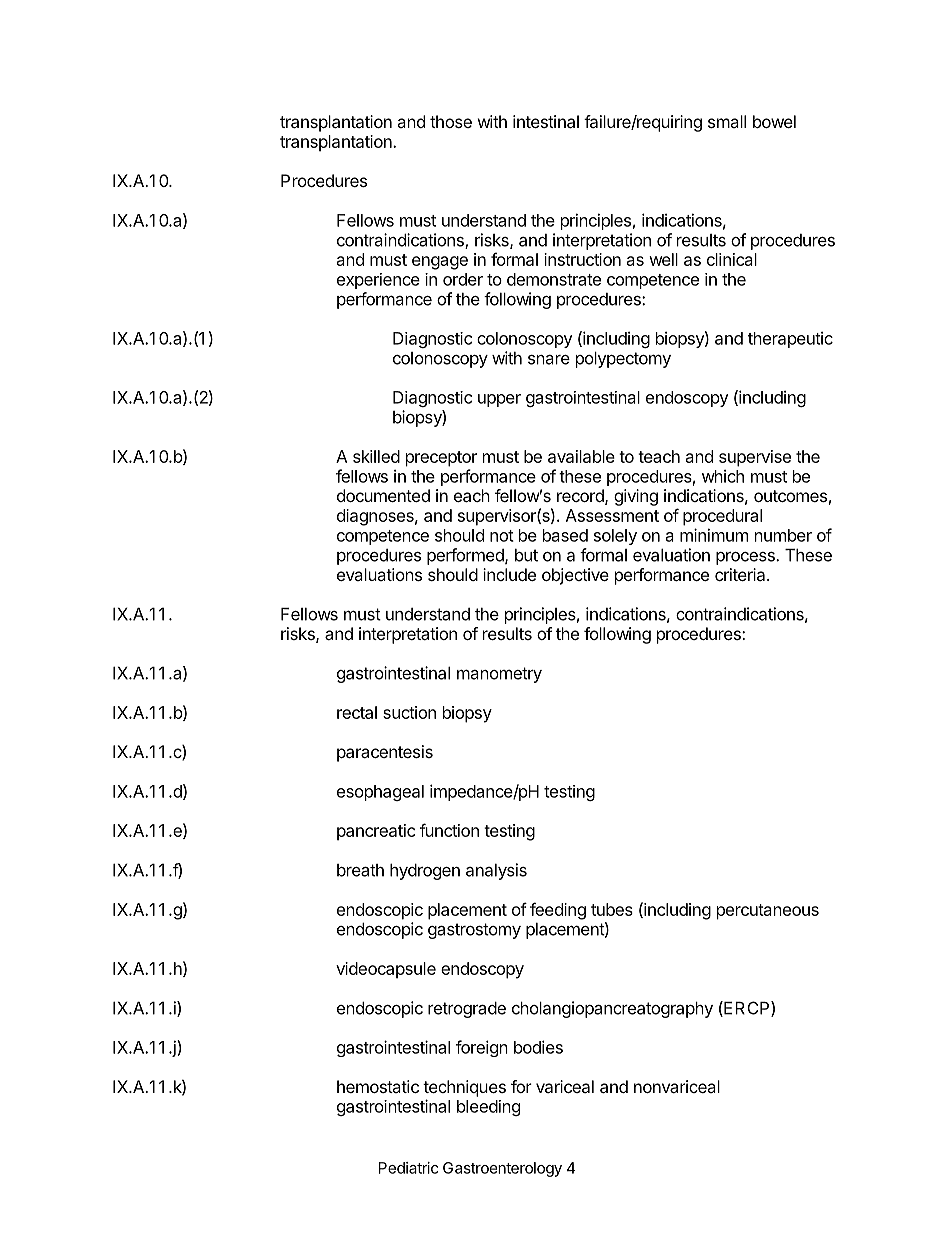 This page has width=952, height=1233. Describe the element at coordinates (451, 121) in the page. I see `those` at that location.
